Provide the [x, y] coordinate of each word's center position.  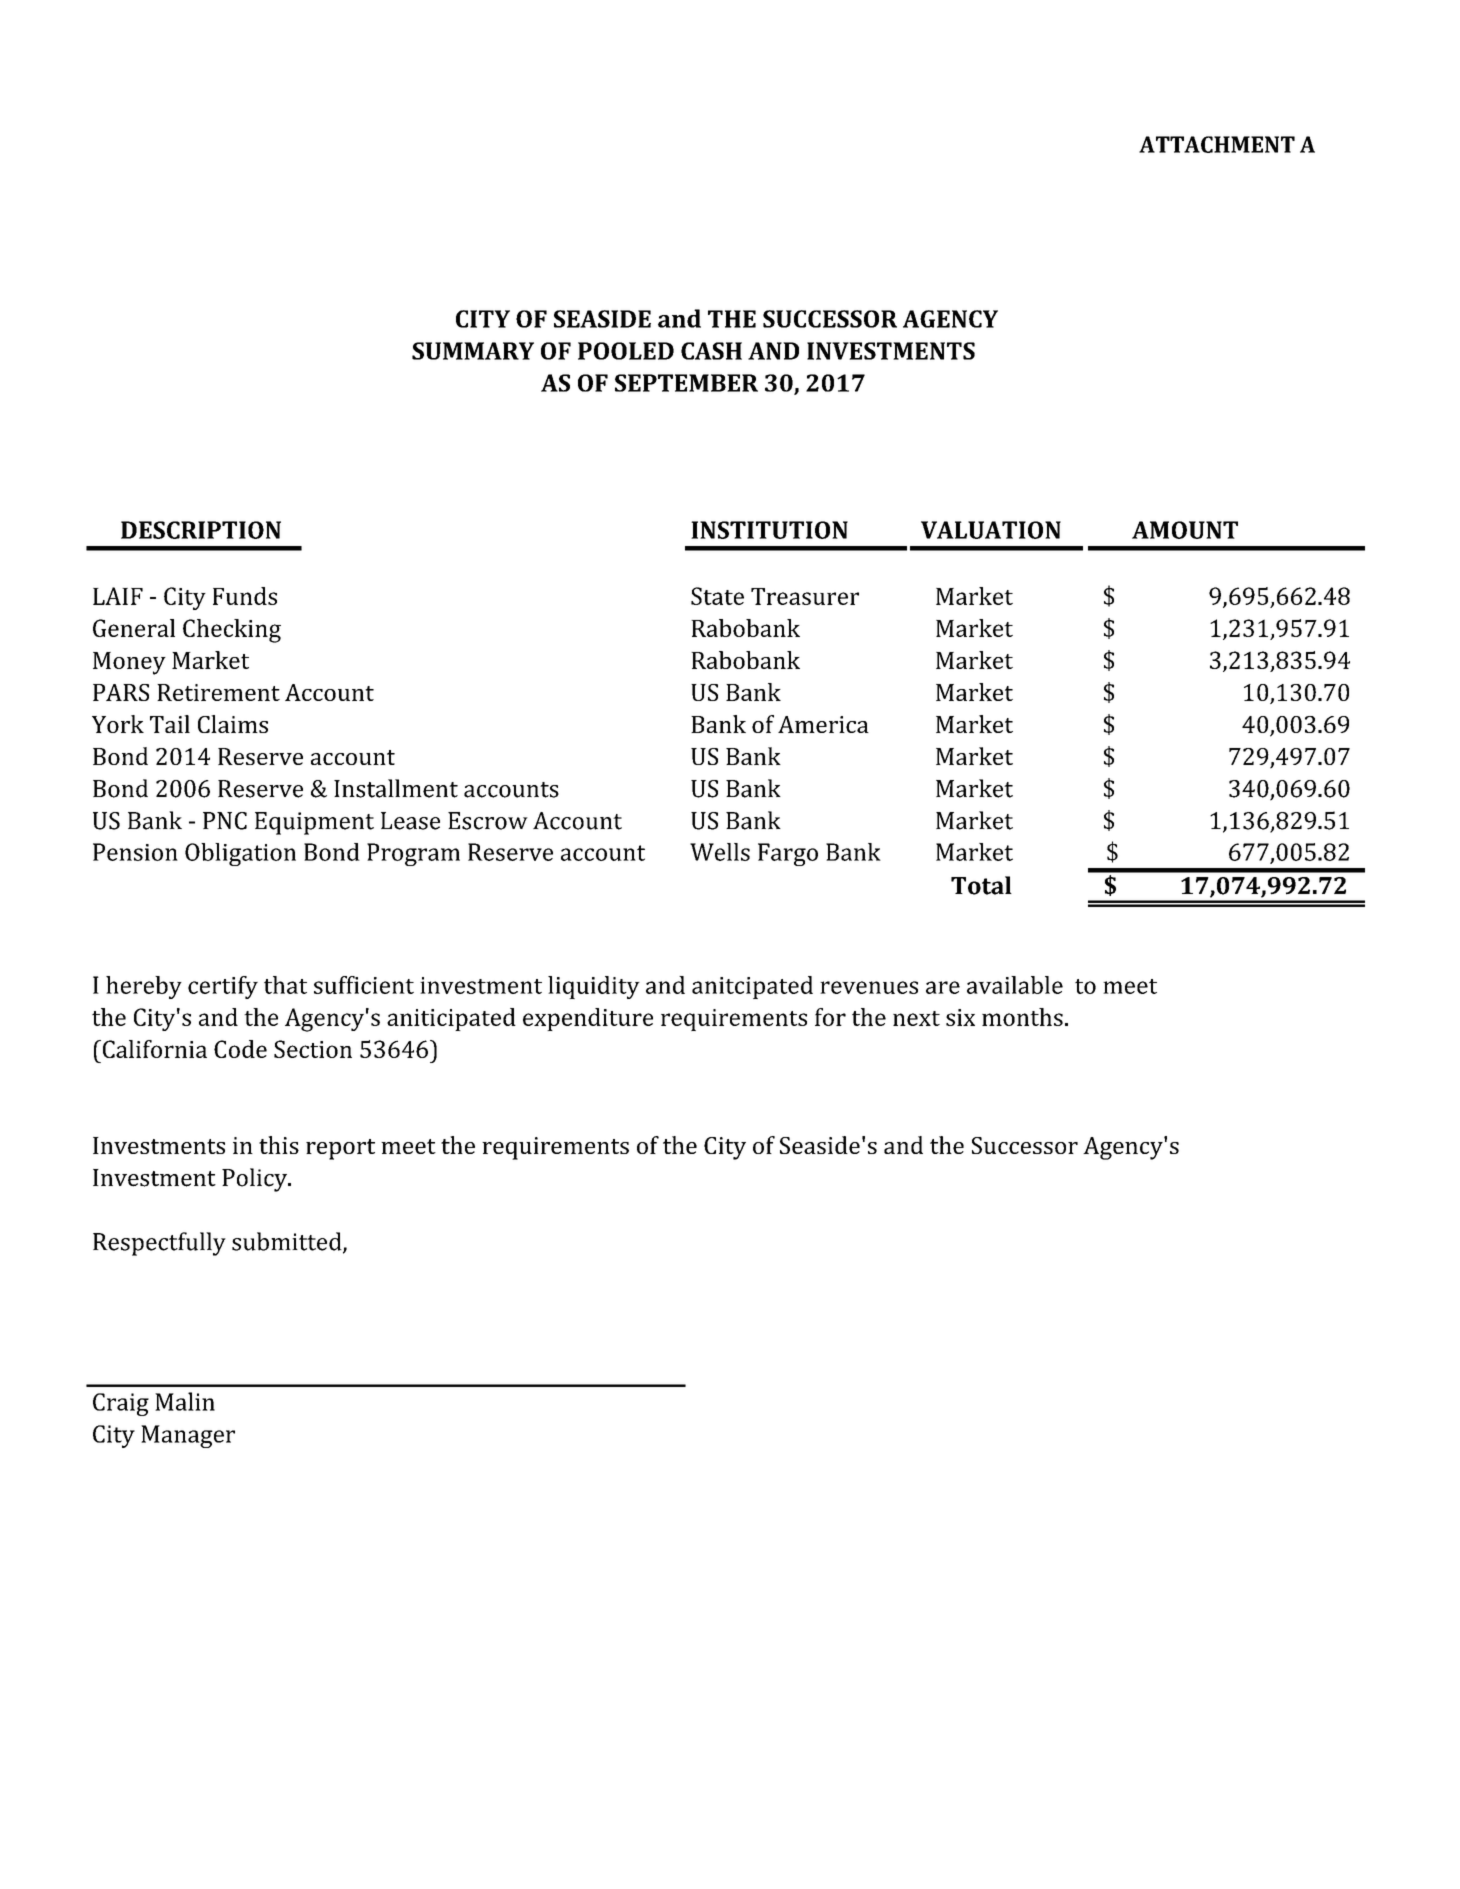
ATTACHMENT [1217, 144]
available [1015, 985]
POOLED [626, 351]
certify [223, 987]
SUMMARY [473, 351]
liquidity [594, 987]
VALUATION [991, 530]
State [717, 596]
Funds [245, 596]
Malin [185, 1401]
